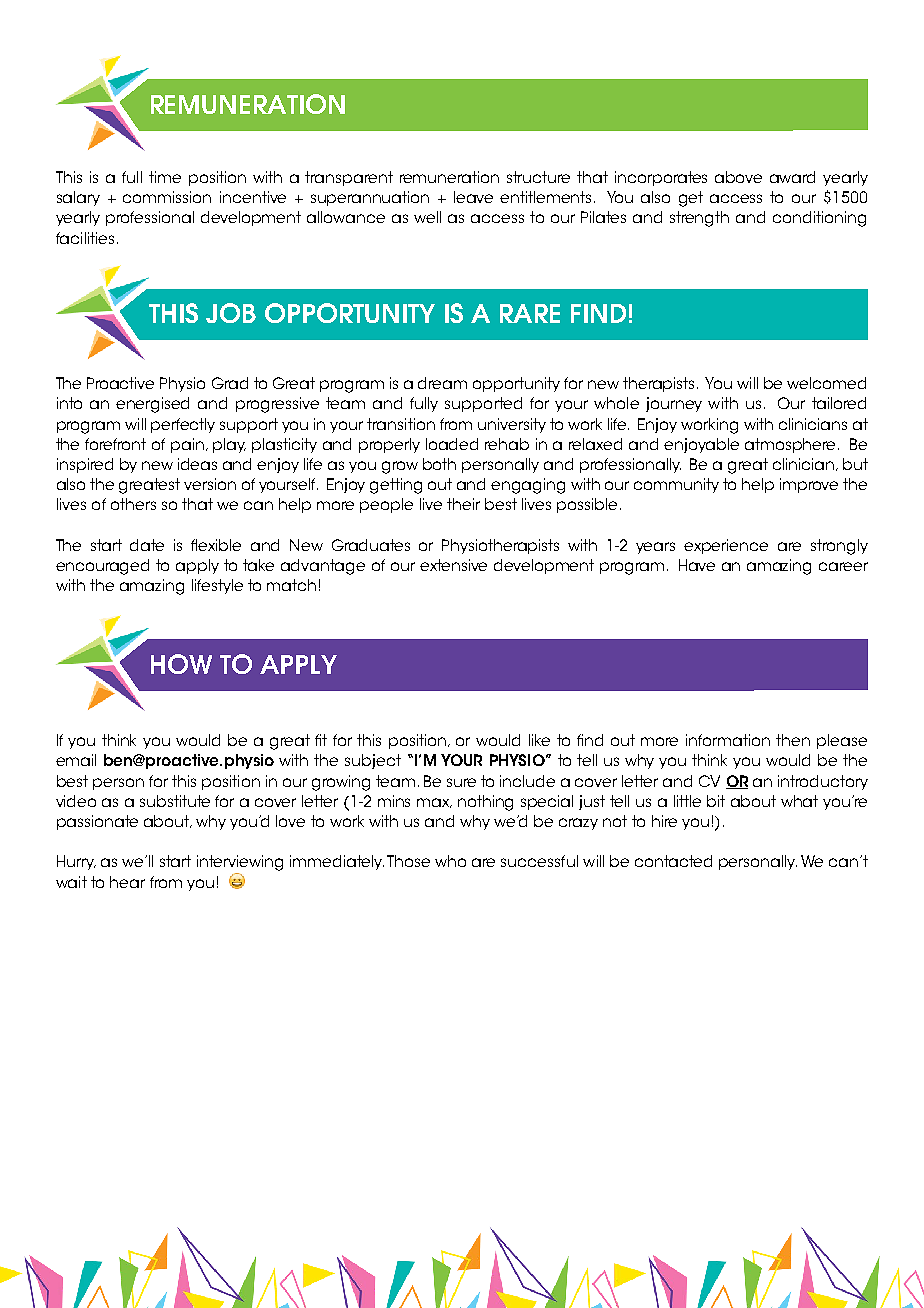  Describe the element at coordinates (463, 504) in the image. I see `their` at that location.
